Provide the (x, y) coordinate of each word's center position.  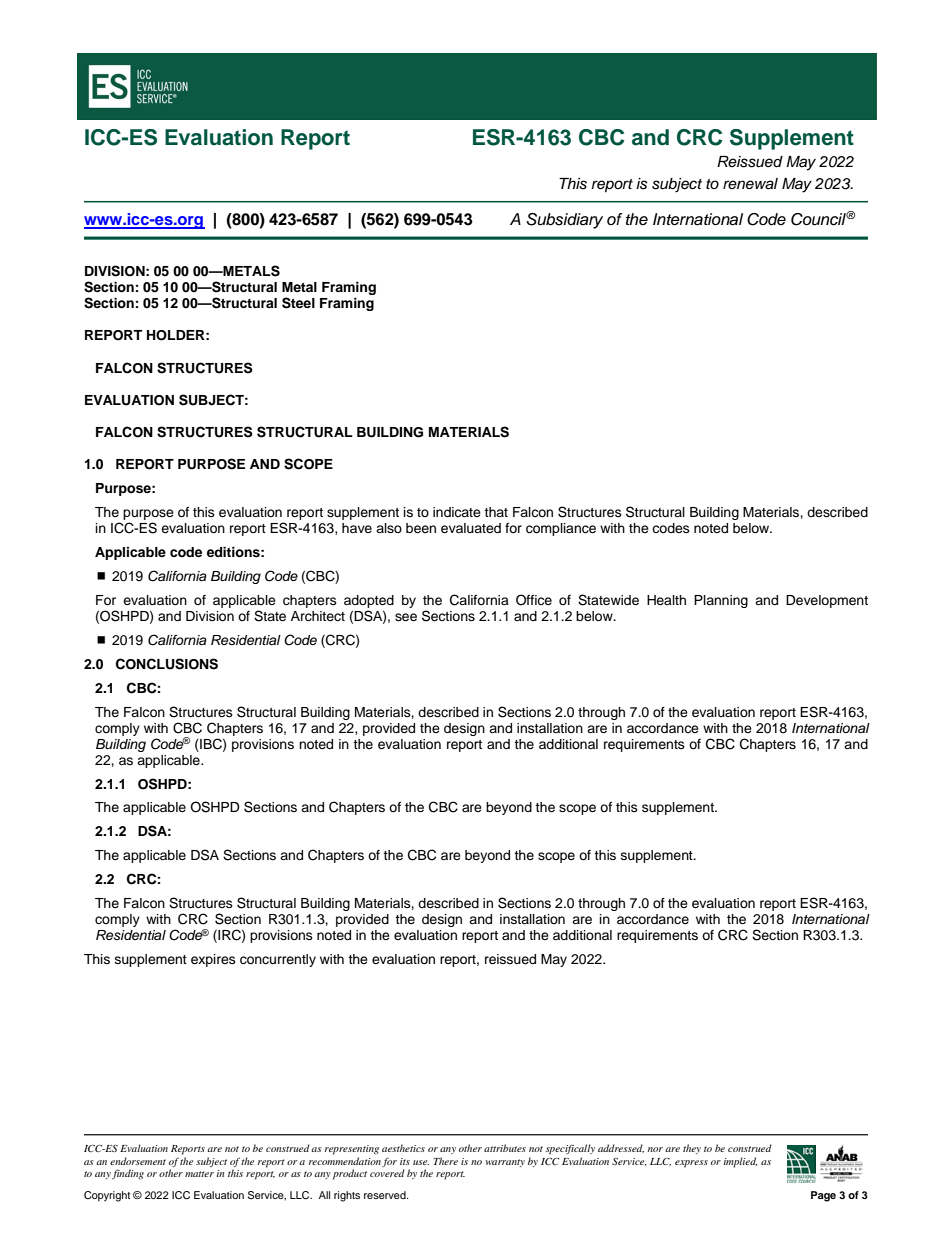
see (406, 617)
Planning (721, 601)
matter (199, 1174)
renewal (750, 184)
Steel (298, 303)
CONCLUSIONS (167, 664)
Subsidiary (564, 221)
